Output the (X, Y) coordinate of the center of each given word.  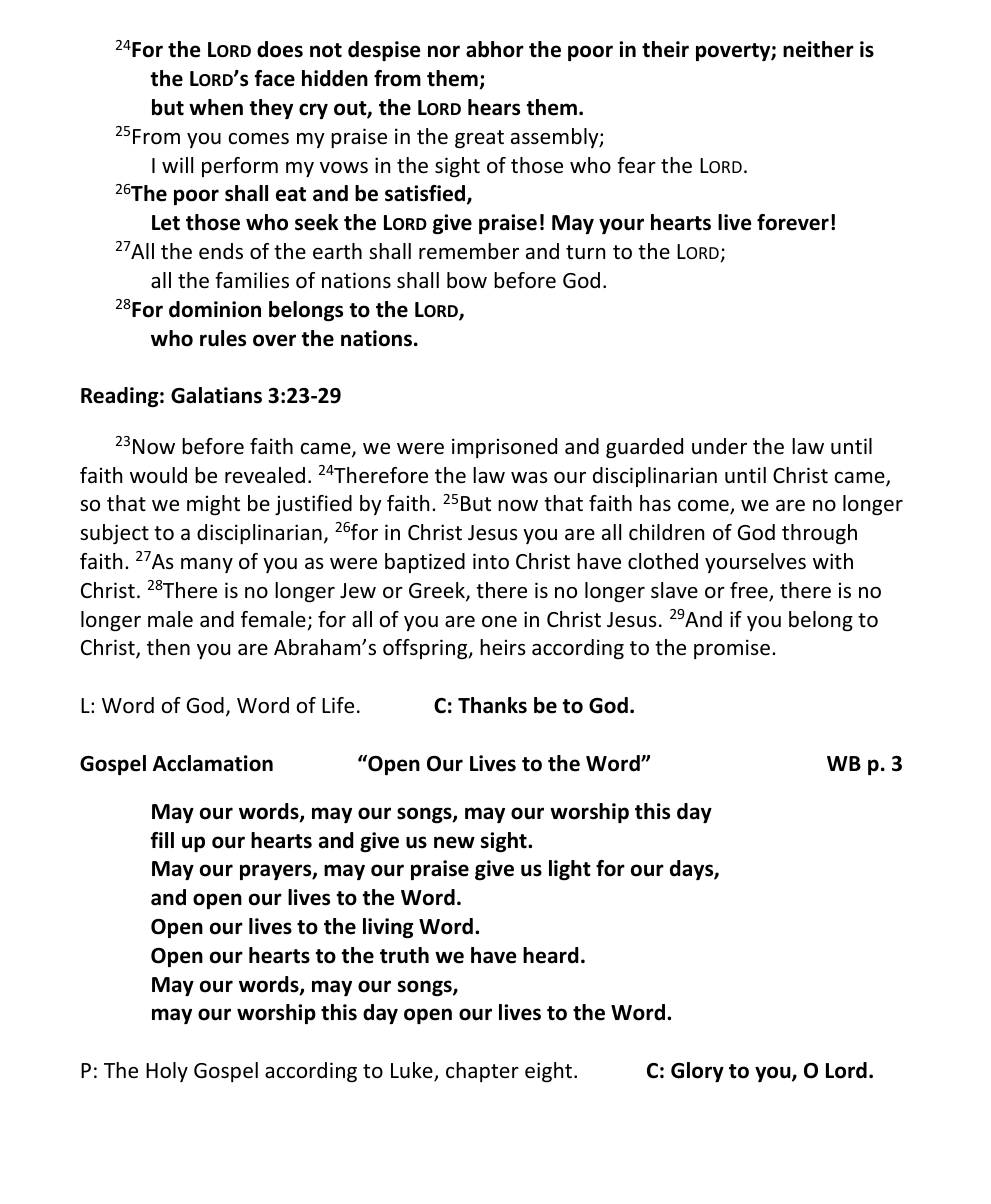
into (491, 561)
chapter (482, 1072)
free (750, 591)
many (207, 565)
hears (494, 107)
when (216, 107)
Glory (697, 1072)
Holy (167, 1072)
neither (818, 49)
